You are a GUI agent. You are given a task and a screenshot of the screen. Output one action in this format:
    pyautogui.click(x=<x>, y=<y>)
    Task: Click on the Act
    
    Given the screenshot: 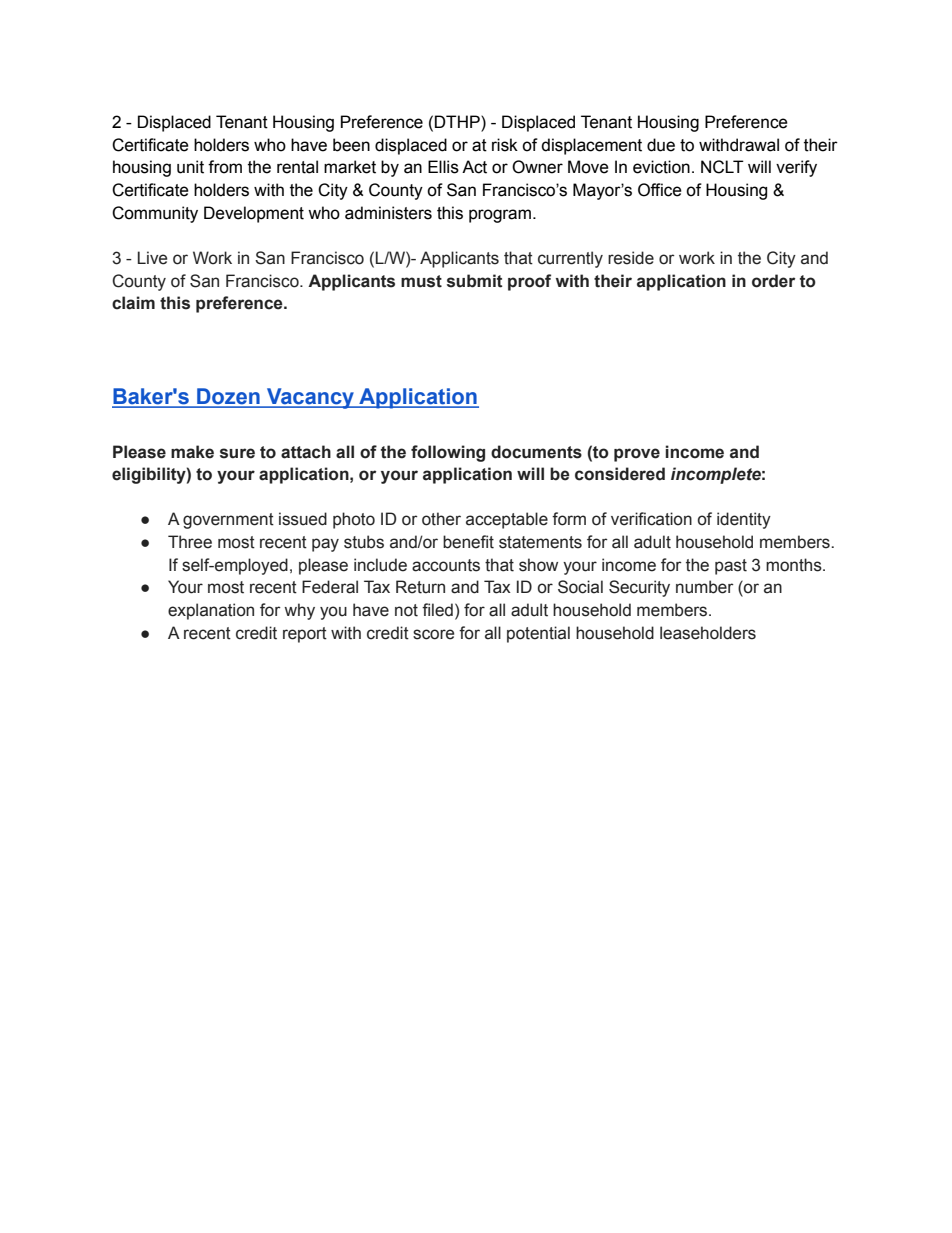 What is the action you would take?
    pyautogui.click(x=474, y=167)
